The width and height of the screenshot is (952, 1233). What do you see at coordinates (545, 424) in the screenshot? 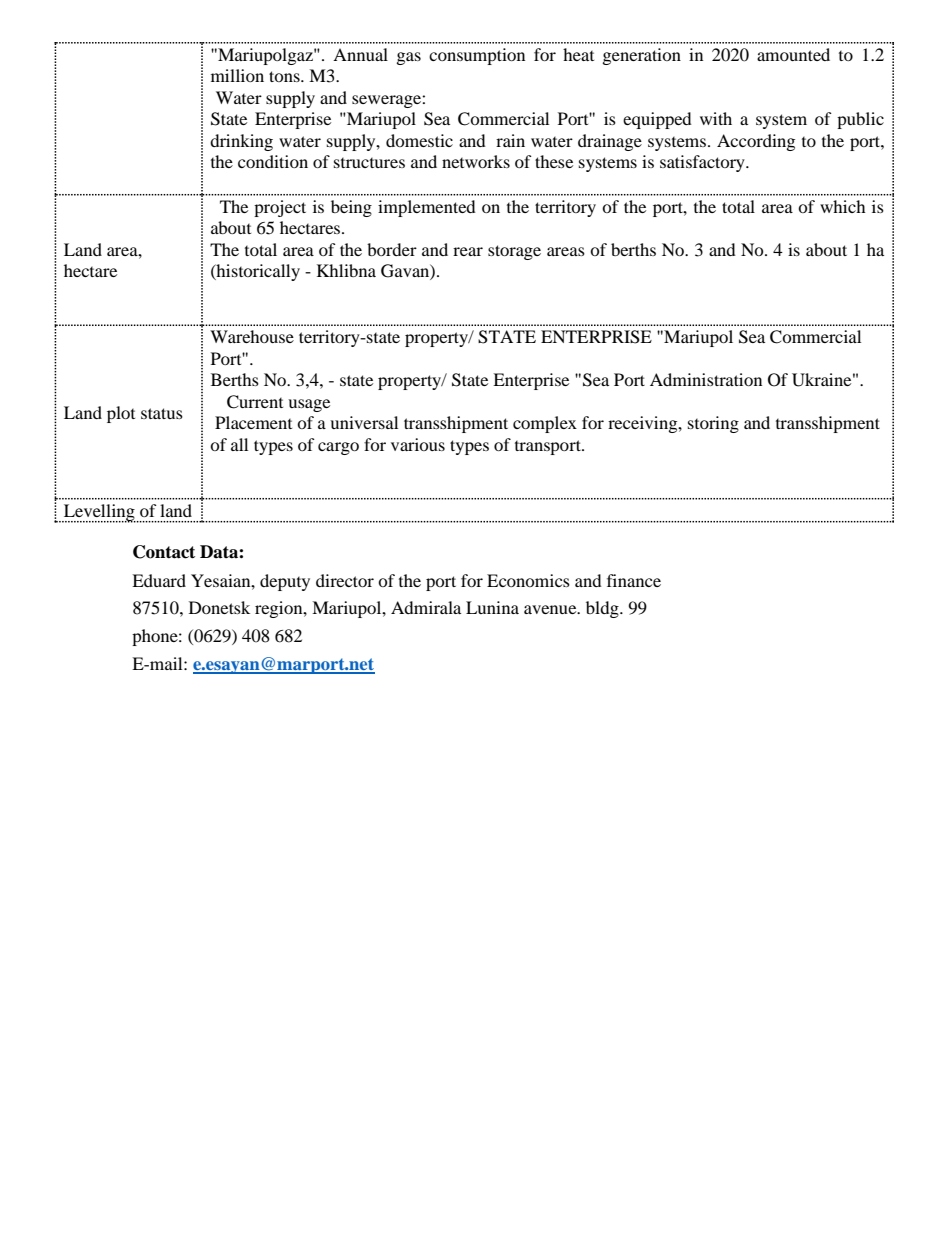
I see `complex` at bounding box center [545, 424].
